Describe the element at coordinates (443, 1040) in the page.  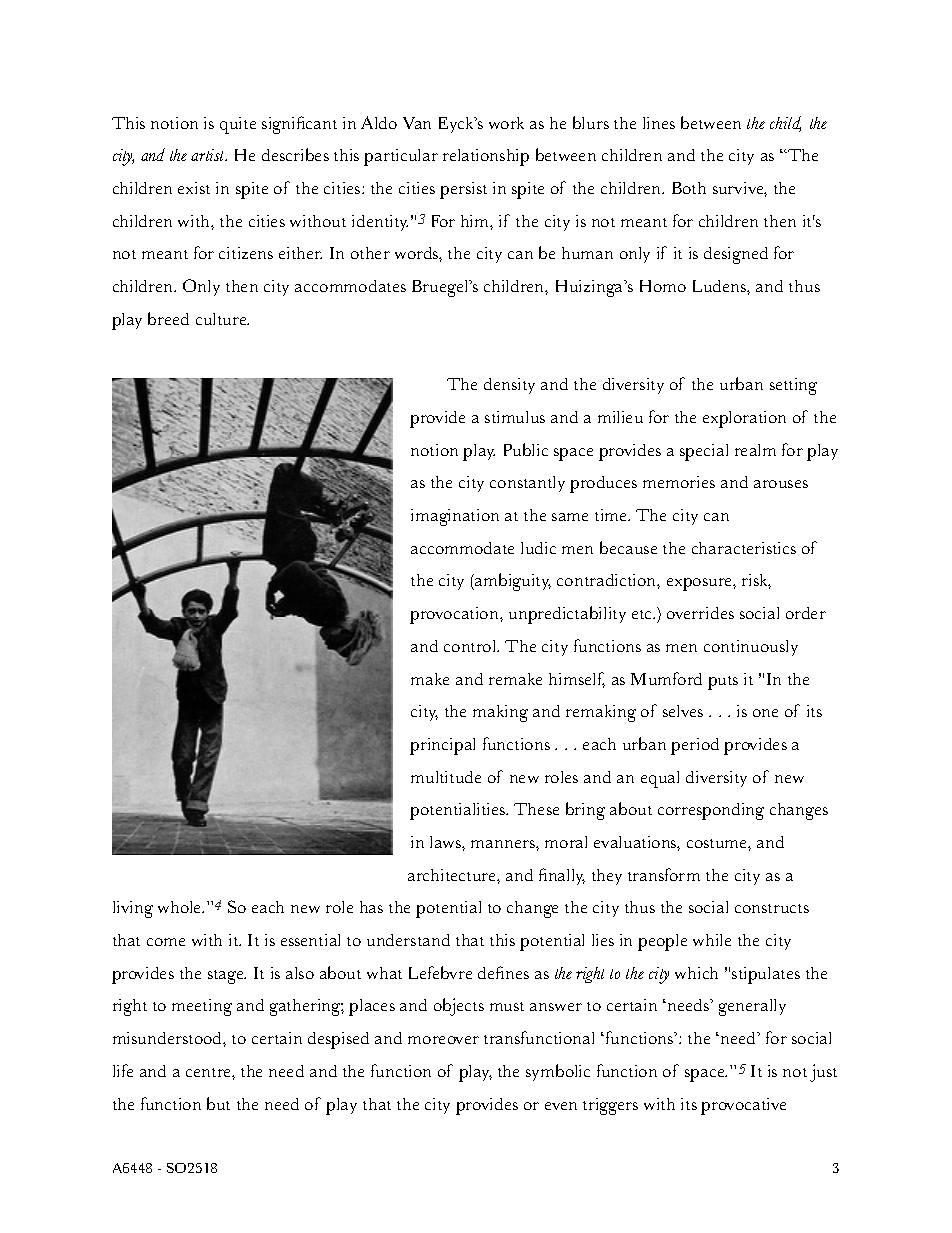
I see `moreover` at that location.
